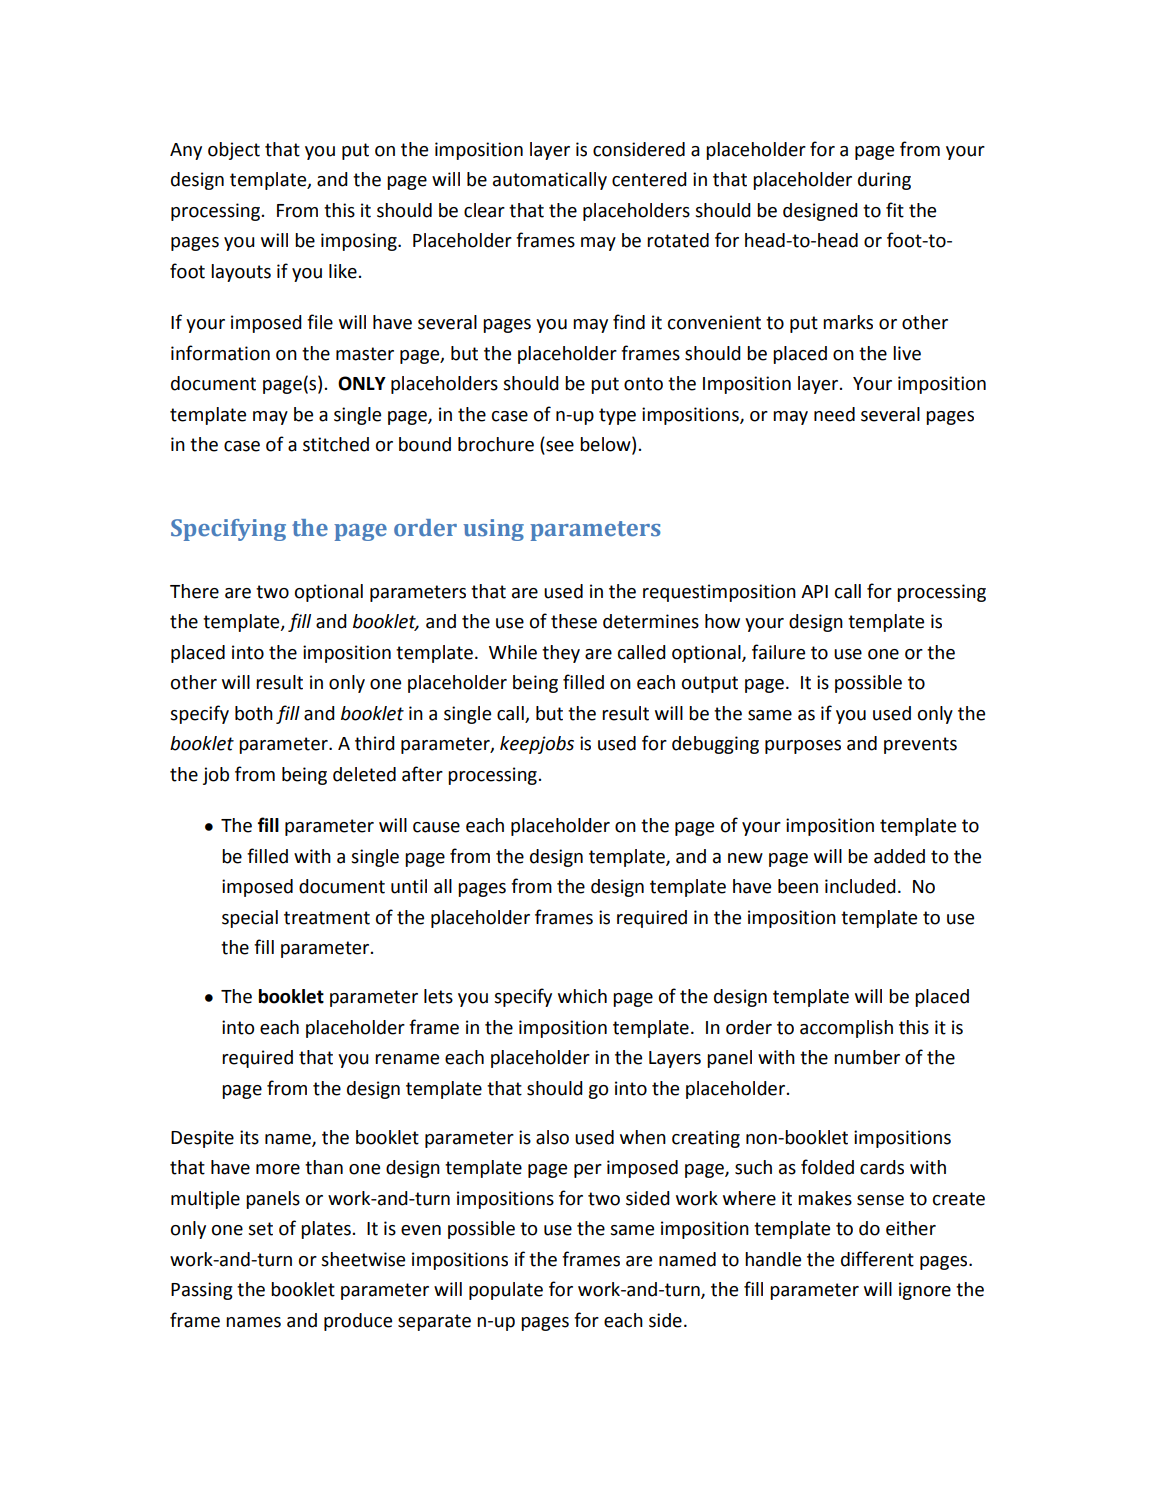 Image resolution: width=1158 pixels, height=1498 pixels. Describe the element at coordinates (234, 151) in the document. I see `object` at that location.
